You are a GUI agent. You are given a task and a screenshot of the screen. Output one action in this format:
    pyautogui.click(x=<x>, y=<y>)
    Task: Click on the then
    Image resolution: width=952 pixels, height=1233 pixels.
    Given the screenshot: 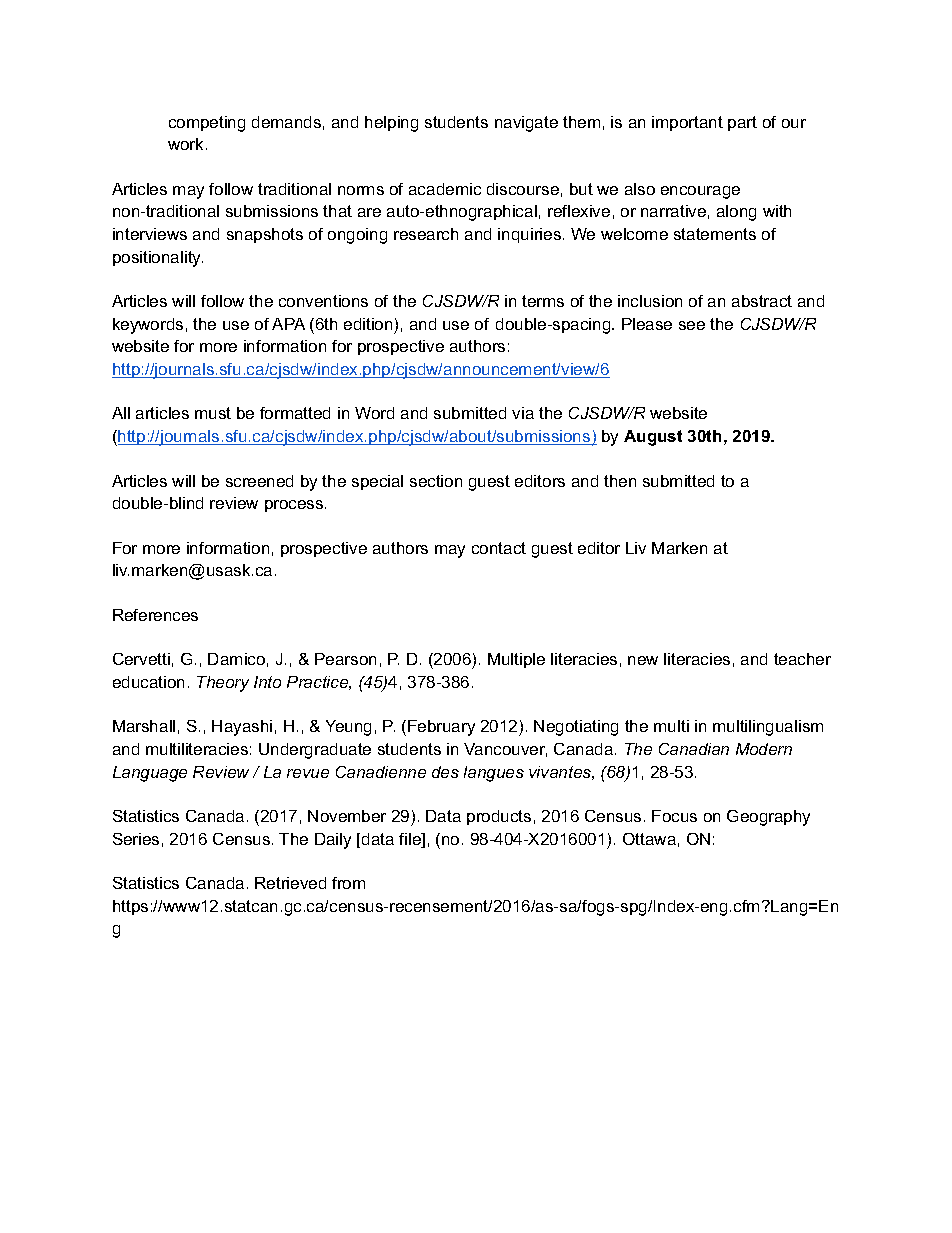 What is the action you would take?
    pyautogui.click(x=620, y=481)
